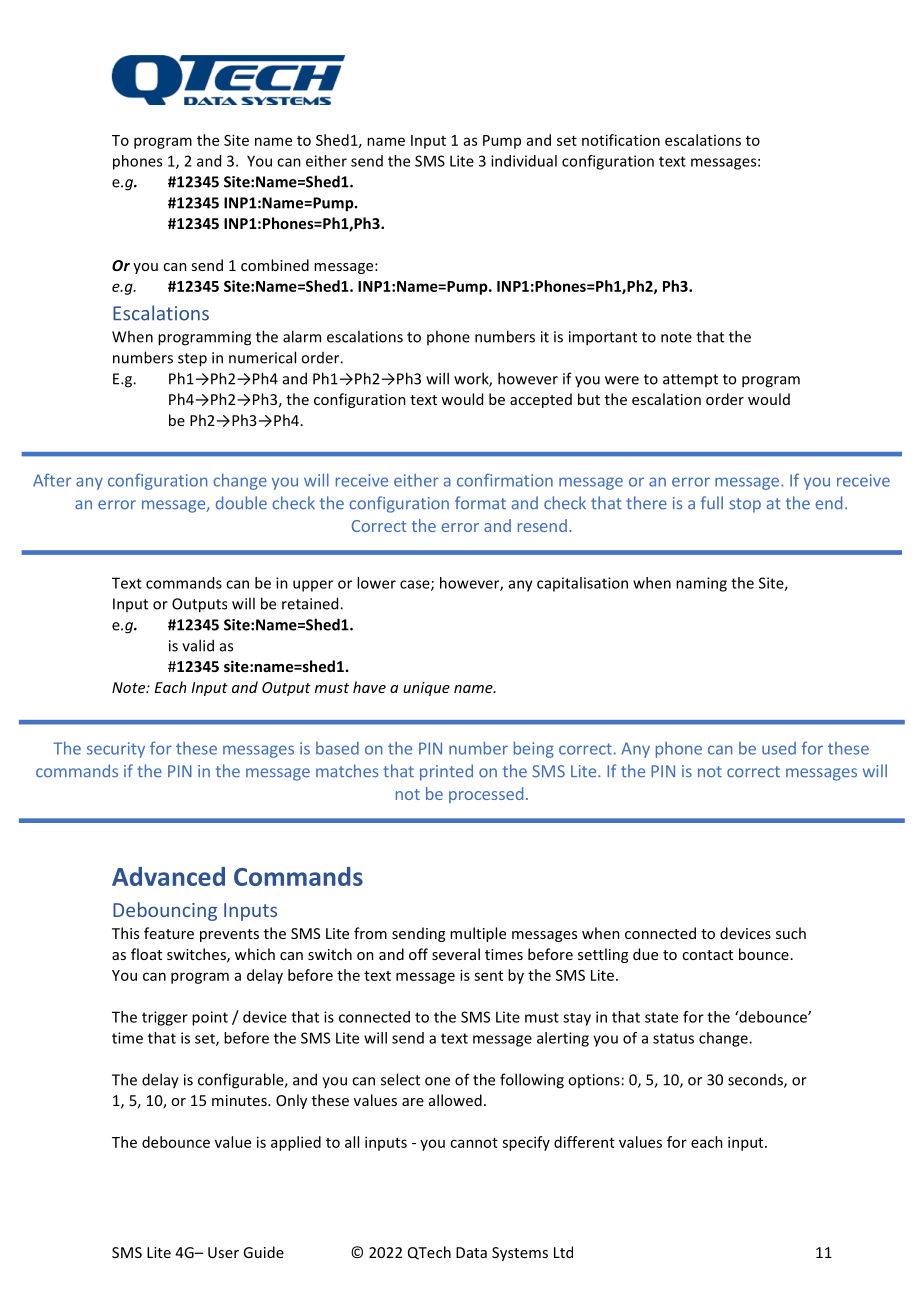  I want to click on attempt, so click(690, 380).
